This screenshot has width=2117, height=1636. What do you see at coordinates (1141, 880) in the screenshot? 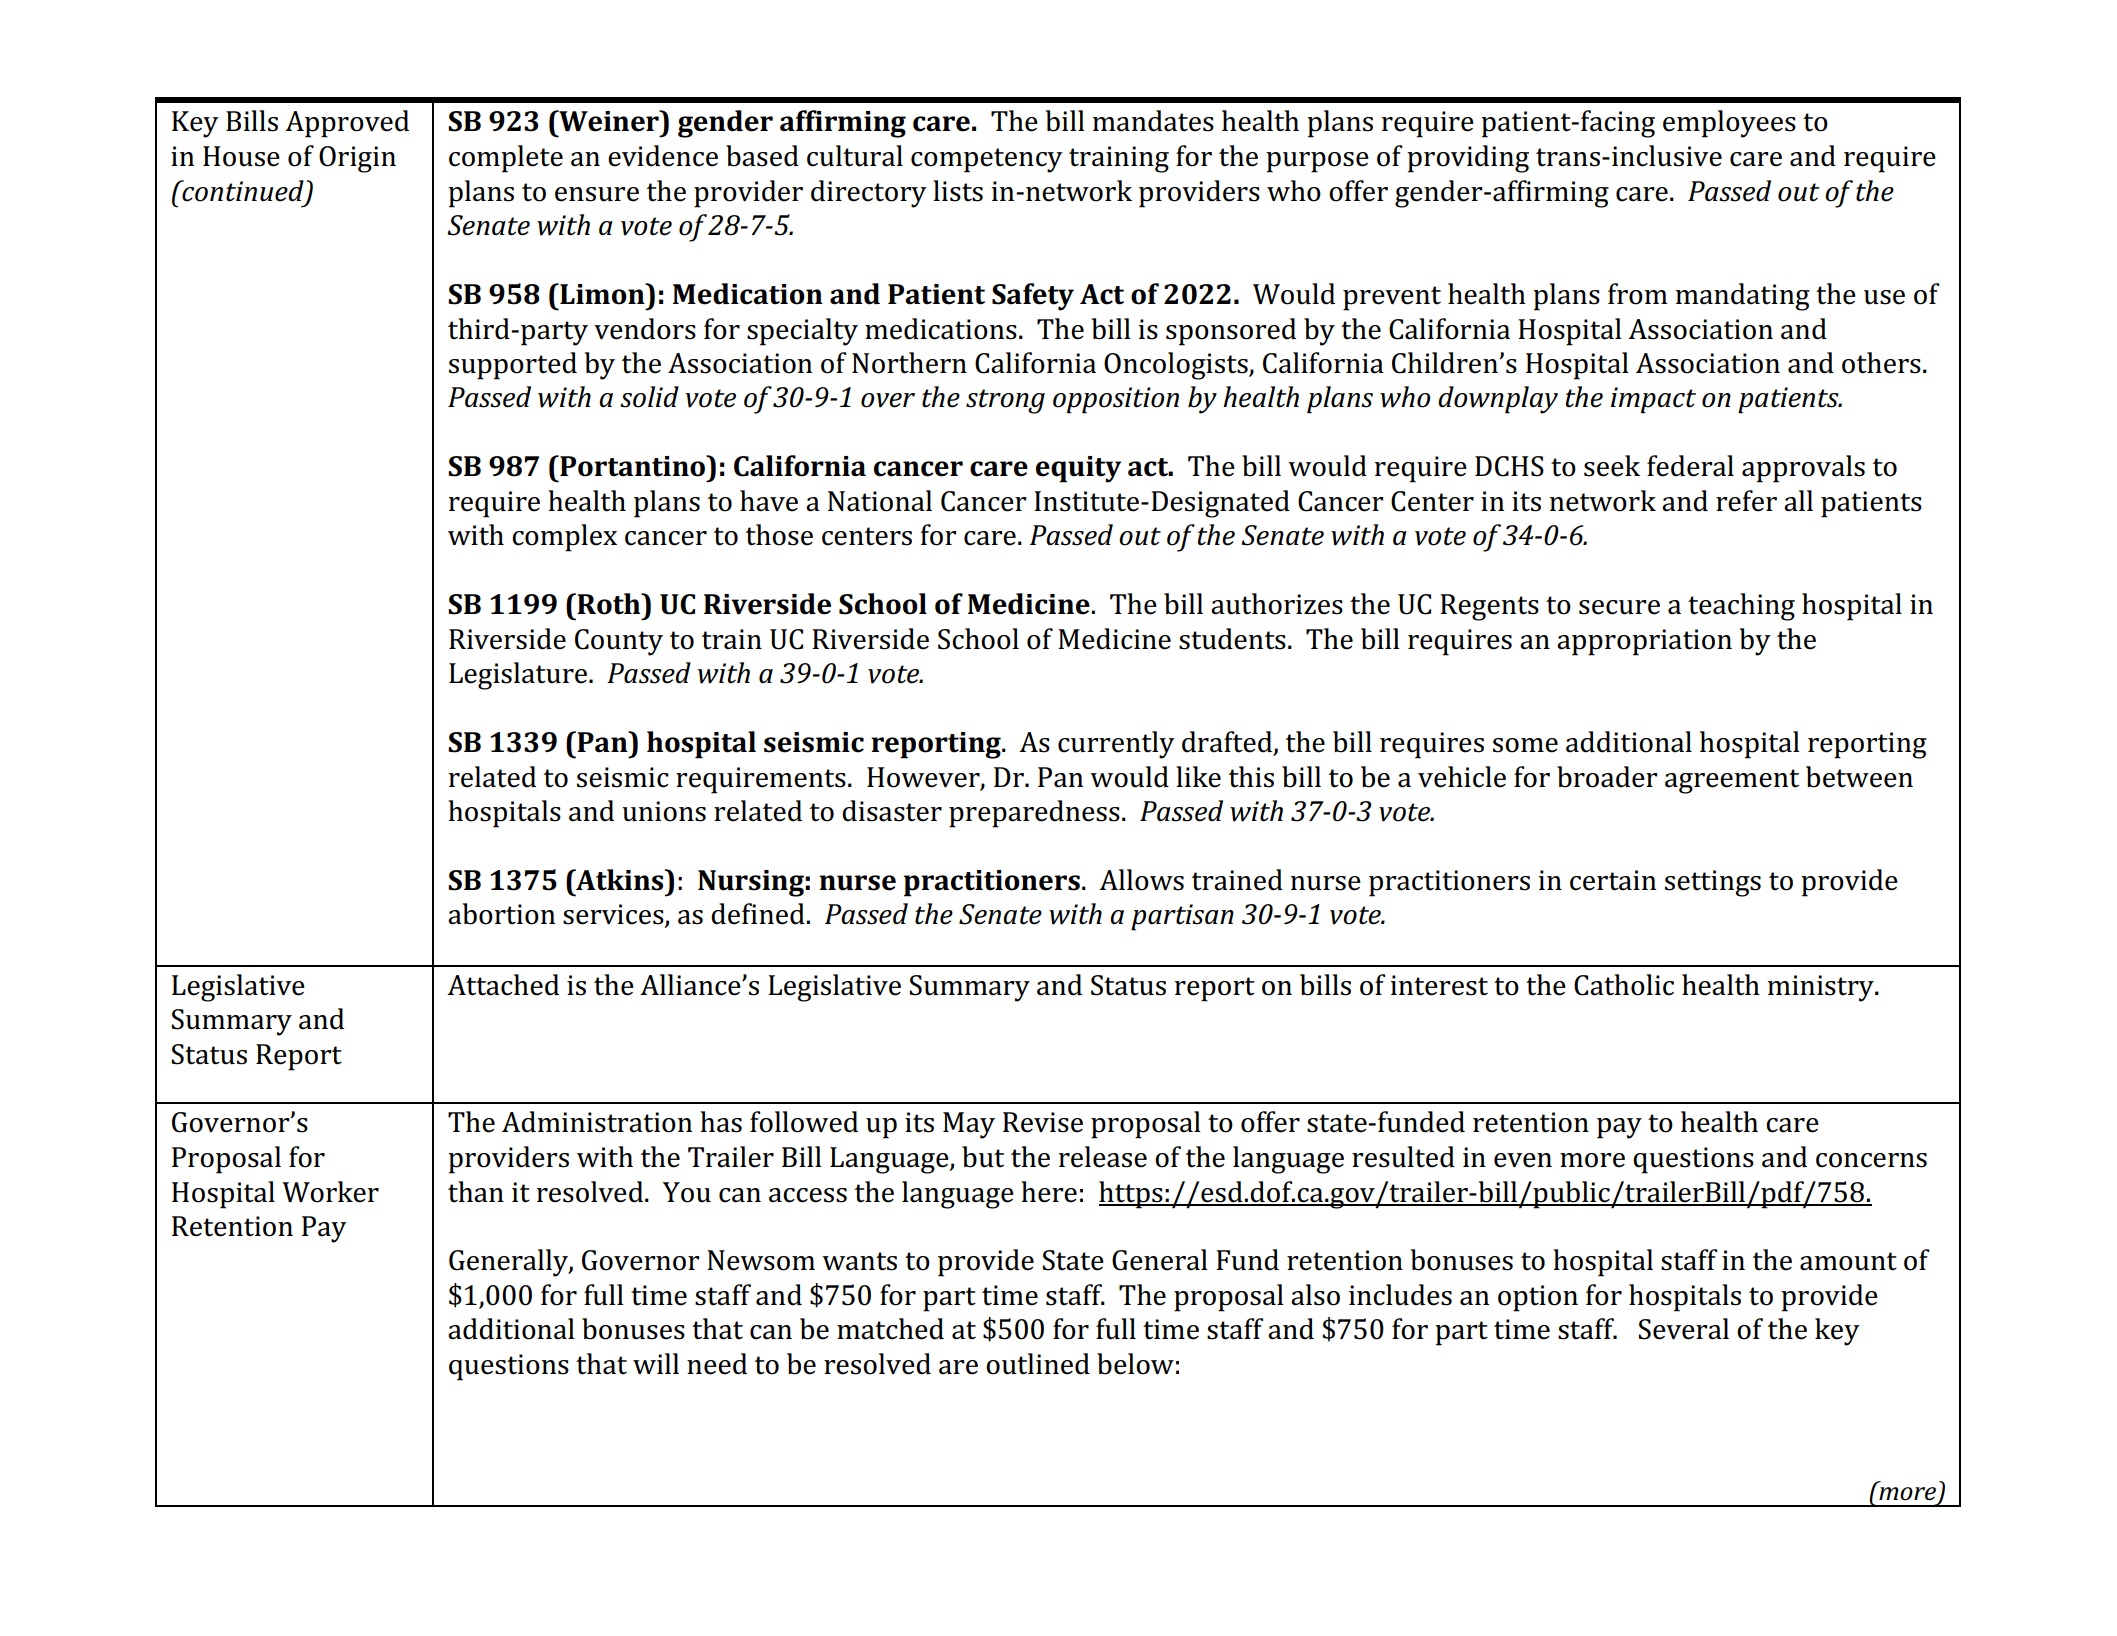
I see `Allows` at bounding box center [1141, 880].
